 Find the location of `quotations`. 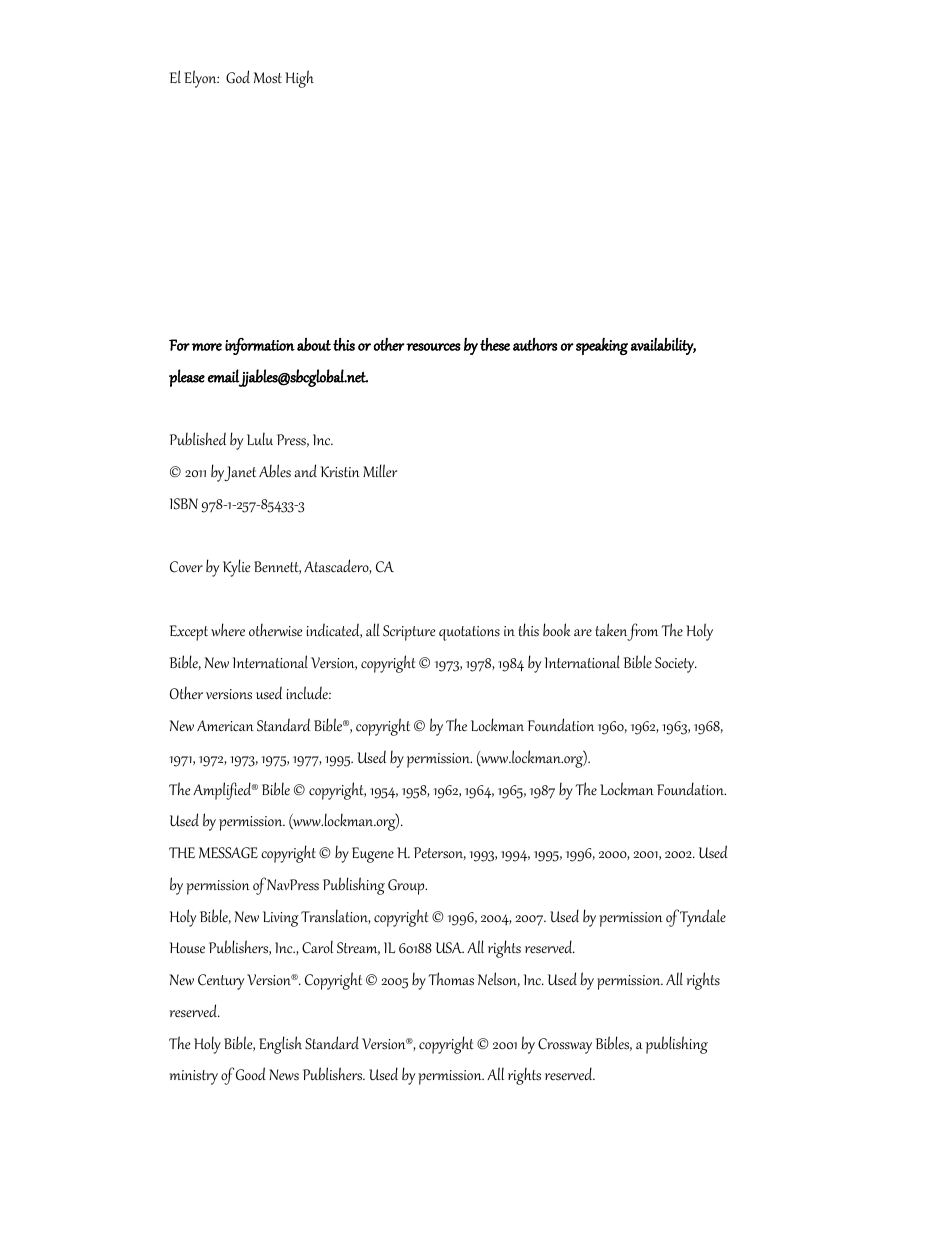

quotations is located at coordinates (469, 633).
